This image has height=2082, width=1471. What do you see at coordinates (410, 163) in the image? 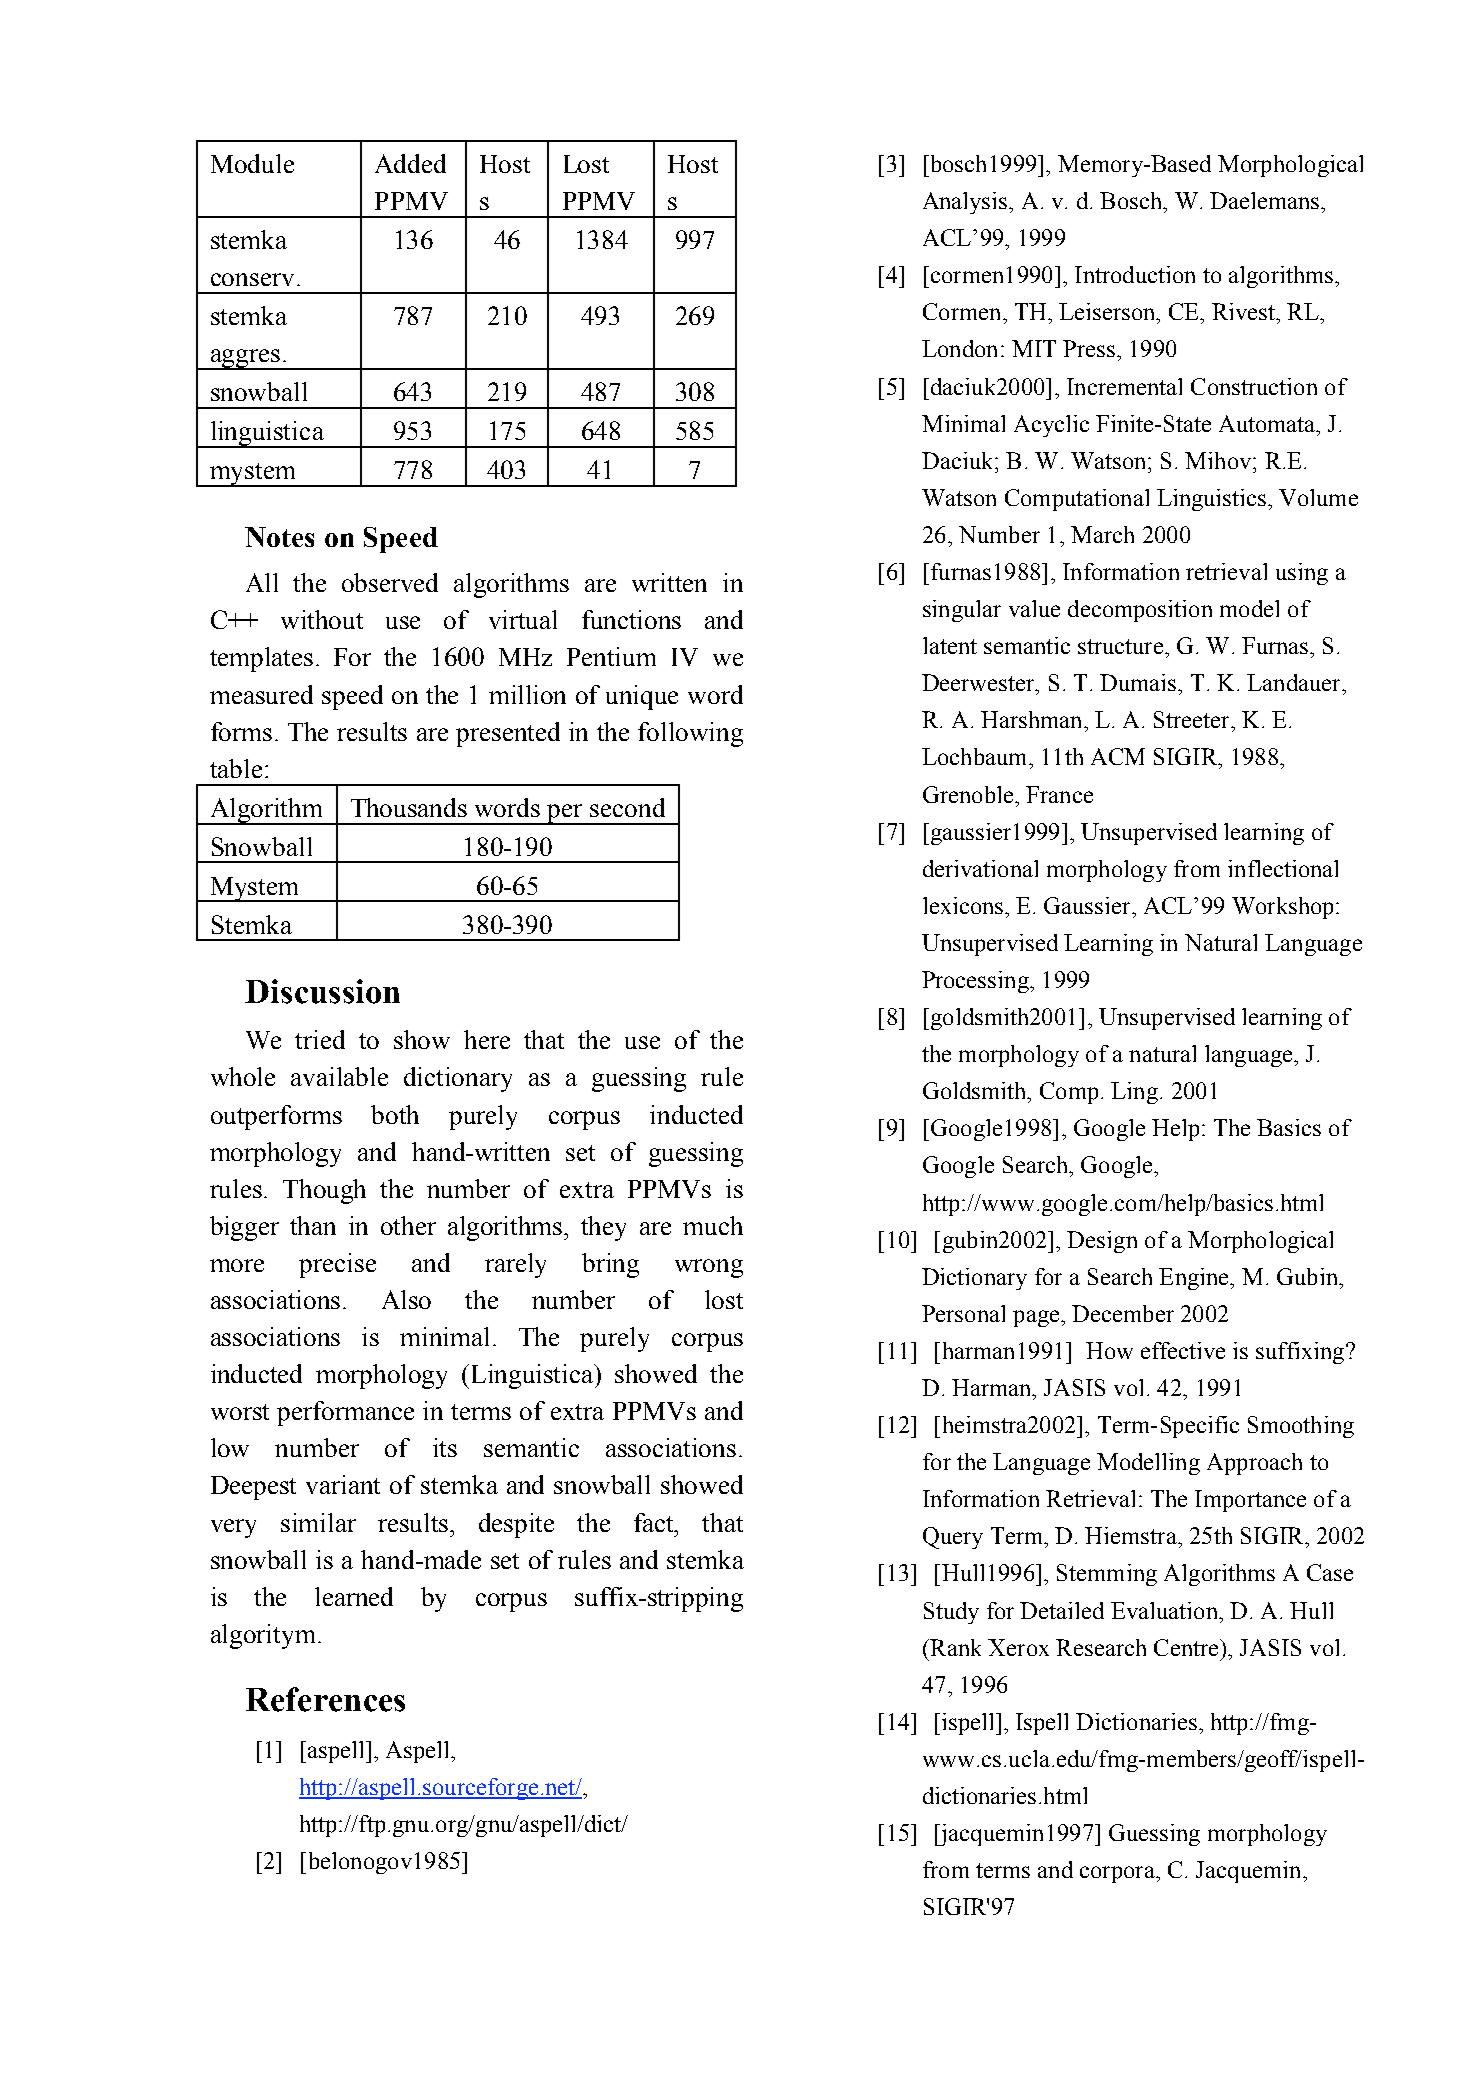
I see `Added` at bounding box center [410, 163].
